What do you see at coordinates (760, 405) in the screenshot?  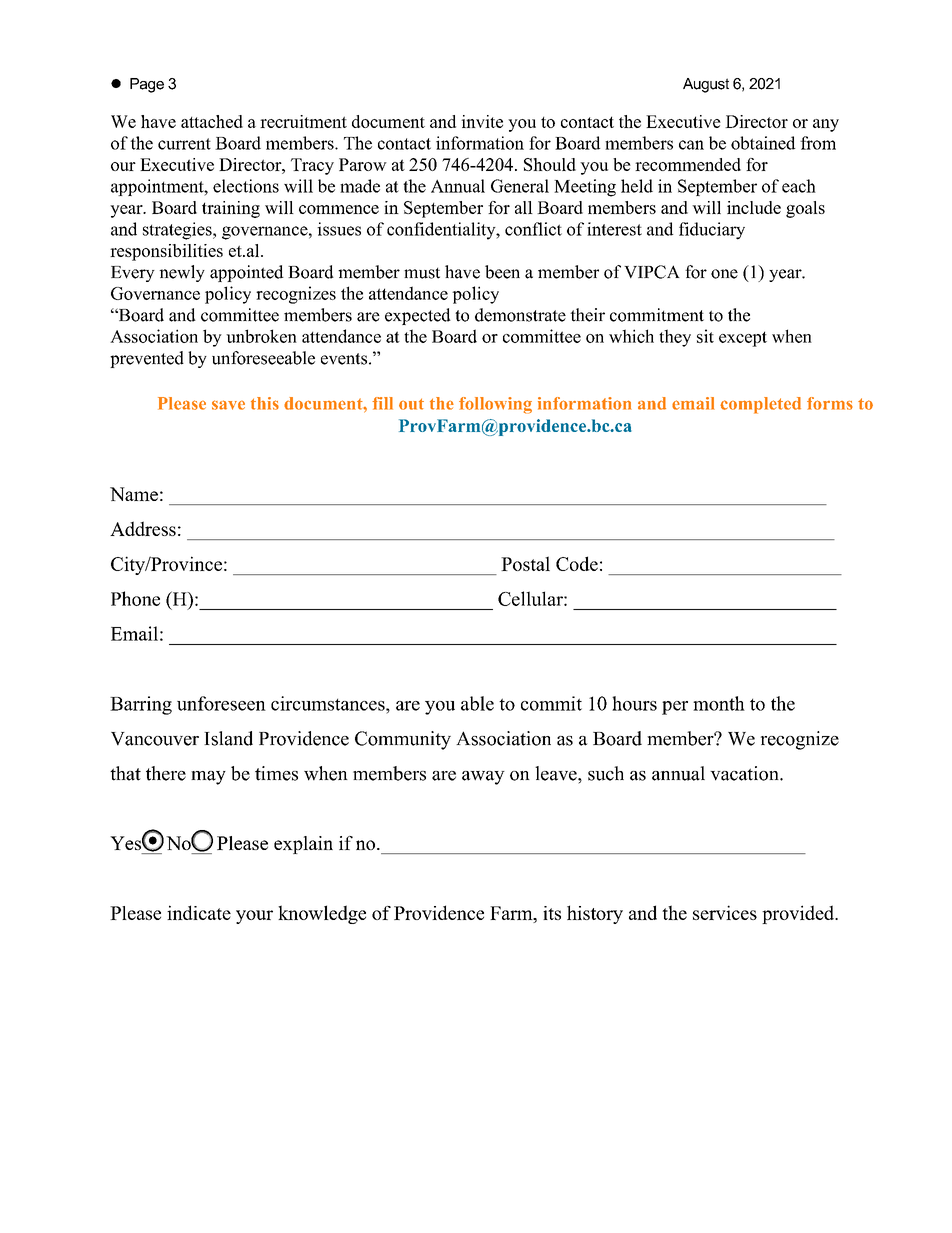 I see `completed` at bounding box center [760, 405].
